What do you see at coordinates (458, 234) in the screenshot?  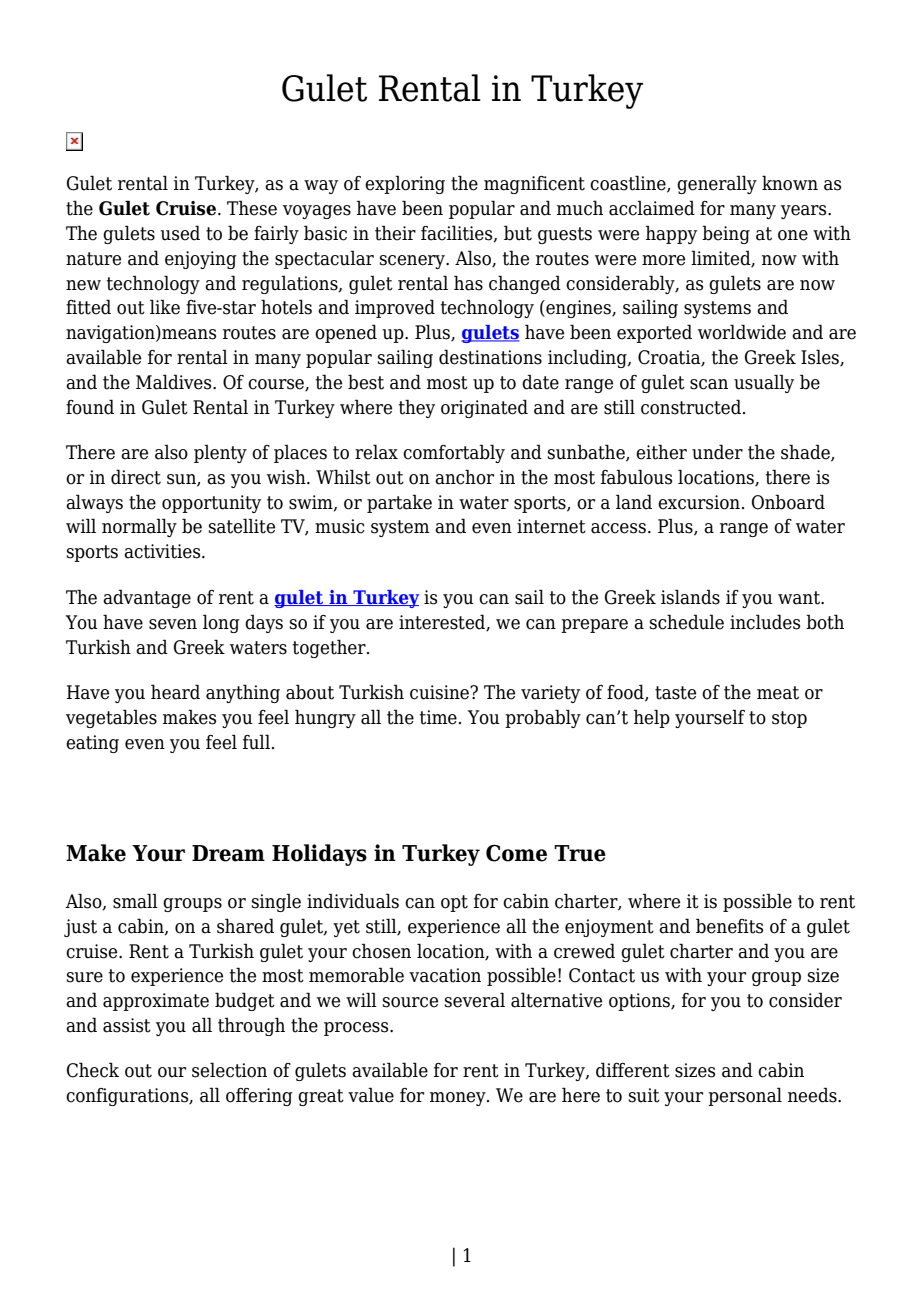 I see `facilities` at bounding box center [458, 234].
